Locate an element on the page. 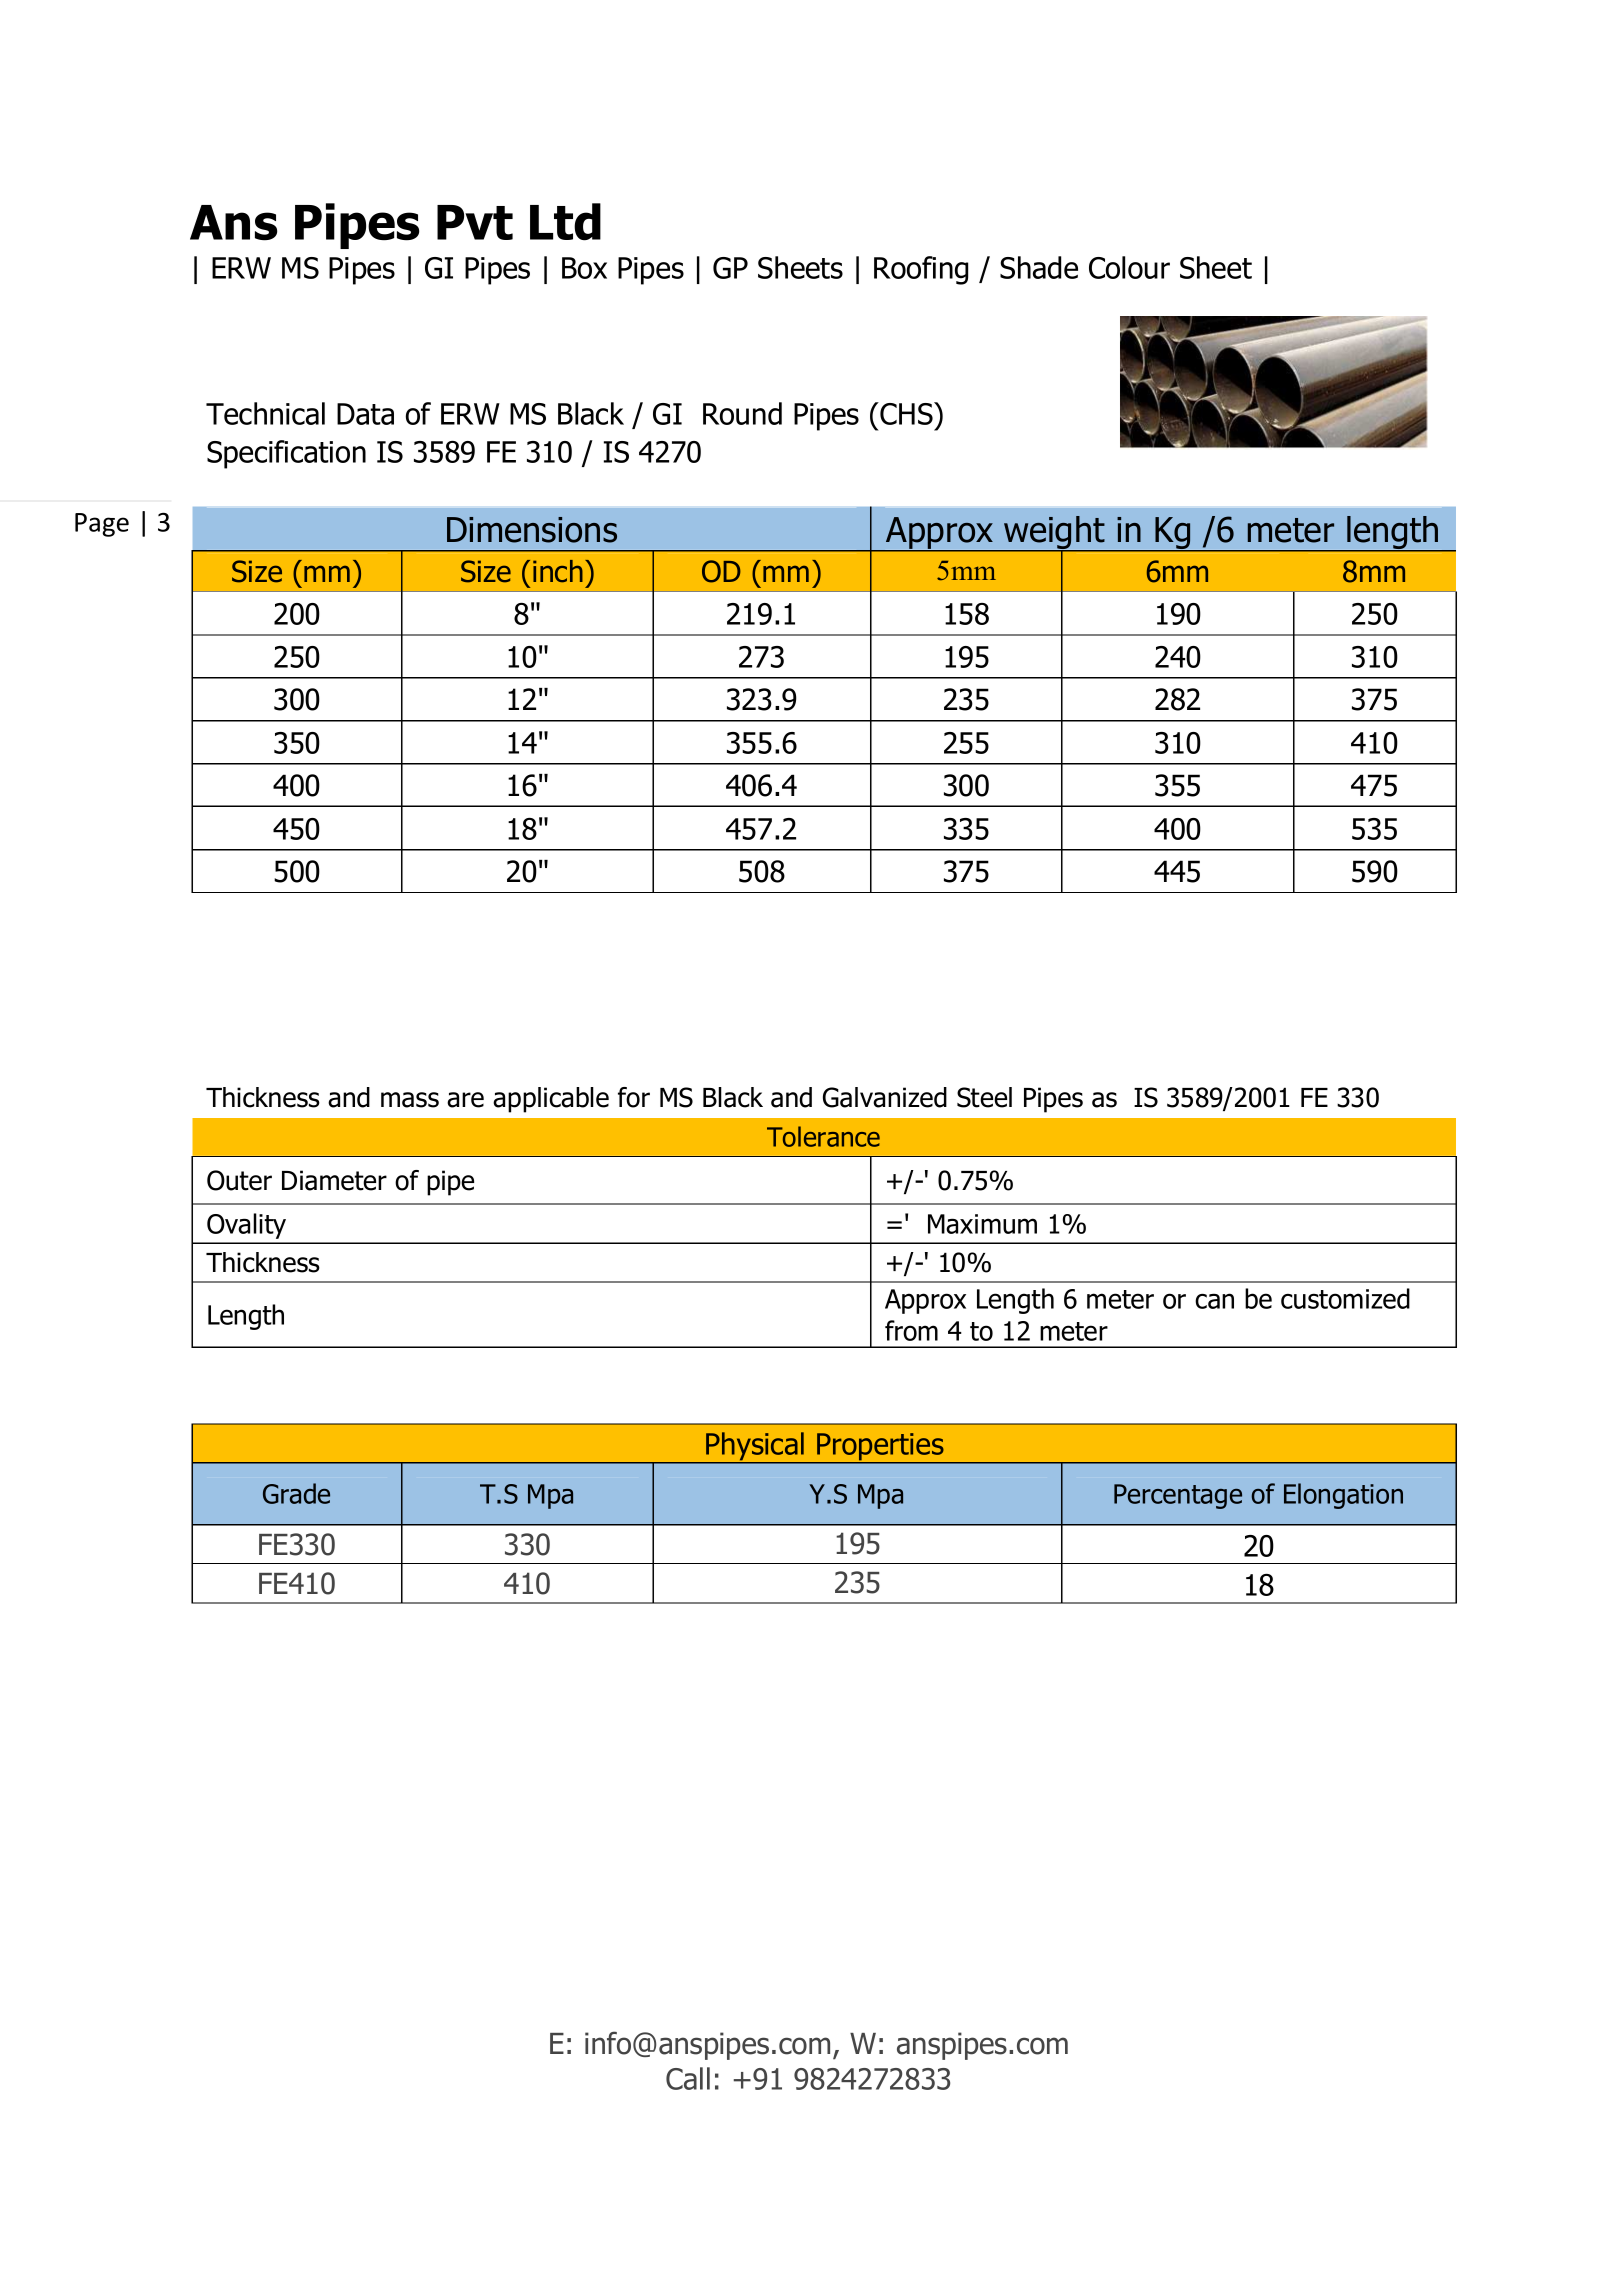 This document has width=1616, height=2287. Percentage is located at coordinates (1178, 1496).
